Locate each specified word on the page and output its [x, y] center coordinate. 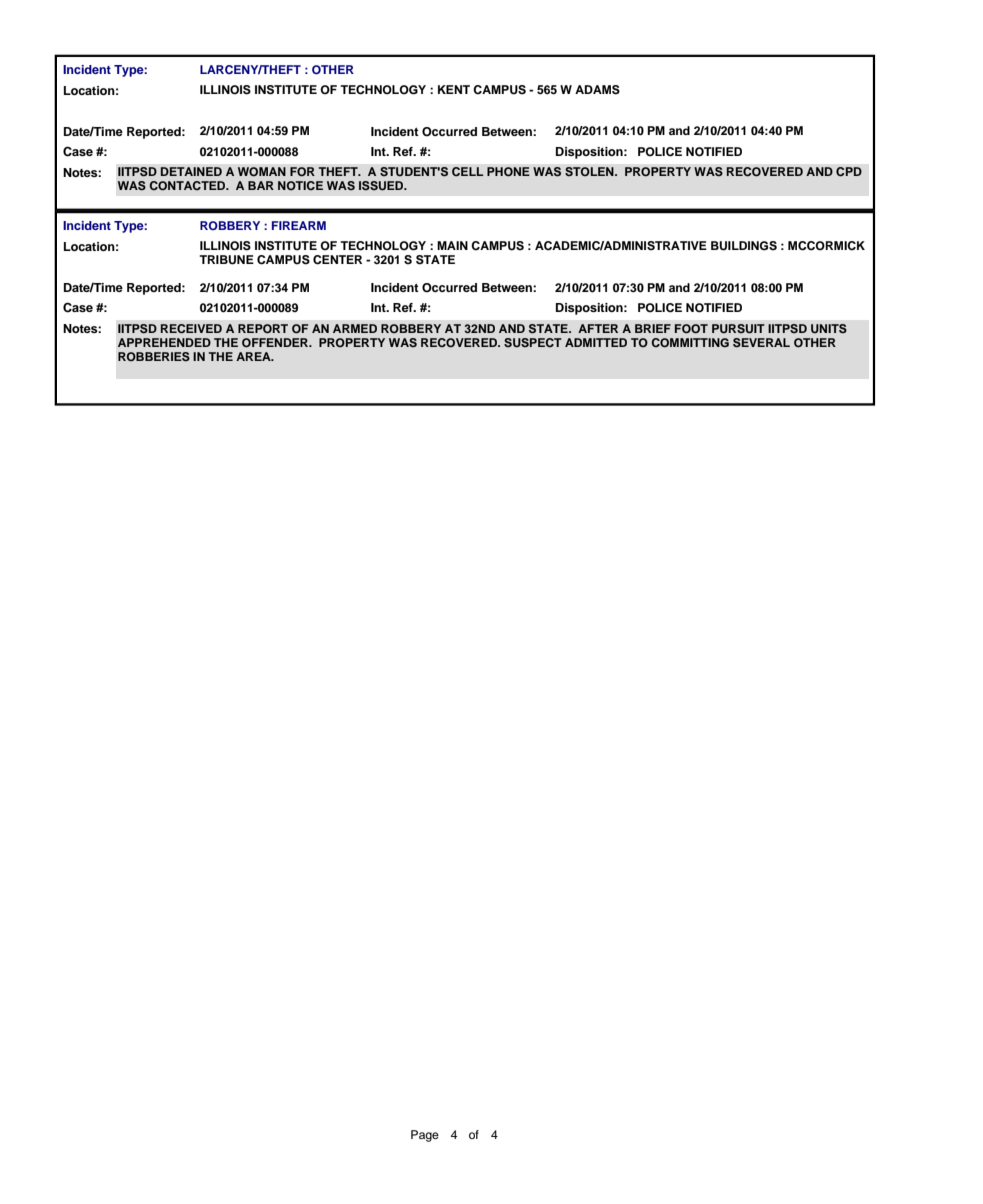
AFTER [598, 328]
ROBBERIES [154, 357]
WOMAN [262, 172]
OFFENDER [276, 343]
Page [425, 1136]
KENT [454, 89]
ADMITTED [596, 342]
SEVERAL [761, 343]
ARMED [355, 328]
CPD [849, 172]
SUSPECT [533, 343]
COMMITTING [690, 343]
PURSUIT [738, 329]
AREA [254, 356]
